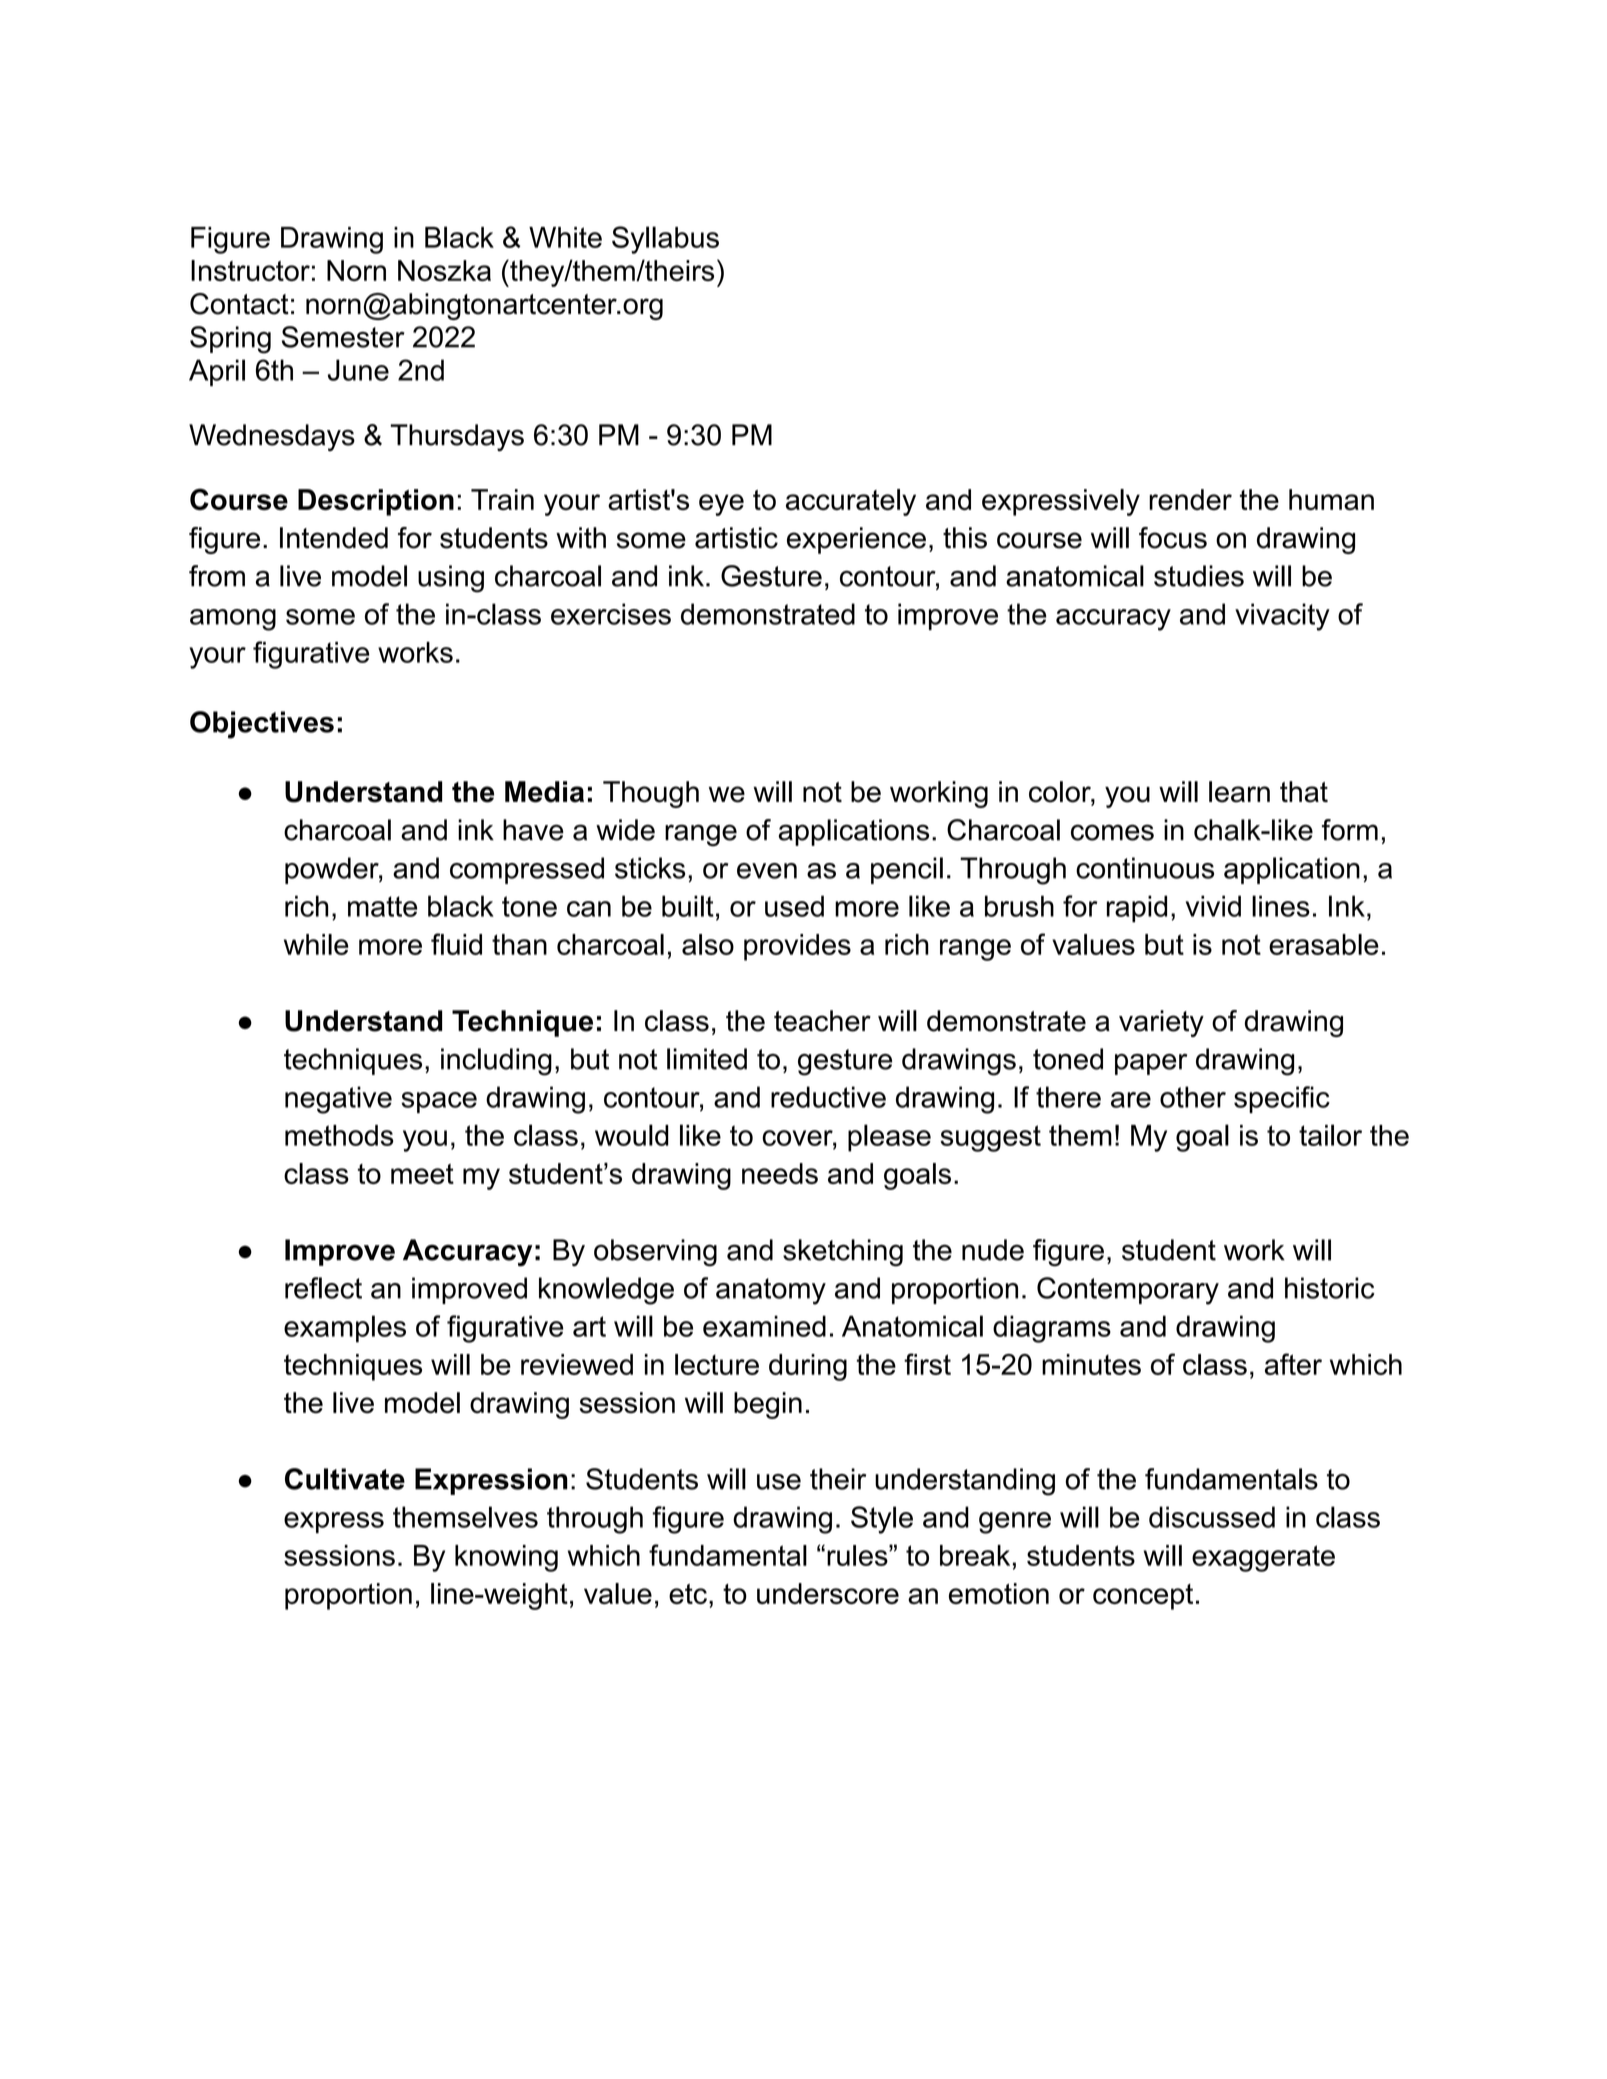 The image size is (1607, 2079). I want to click on underscore, so click(828, 1593).
